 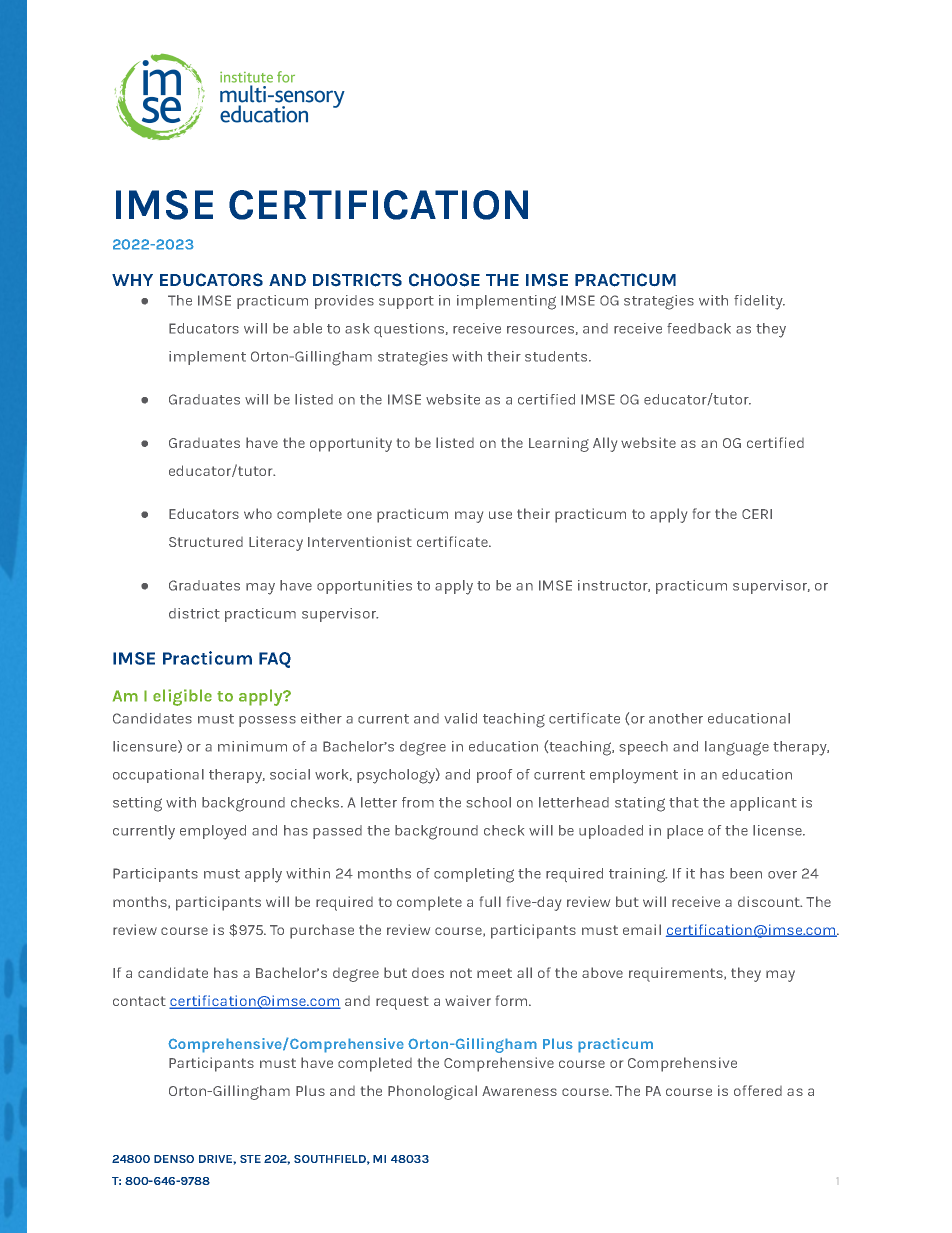 I want to click on WHY, so click(x=132, y=280).
